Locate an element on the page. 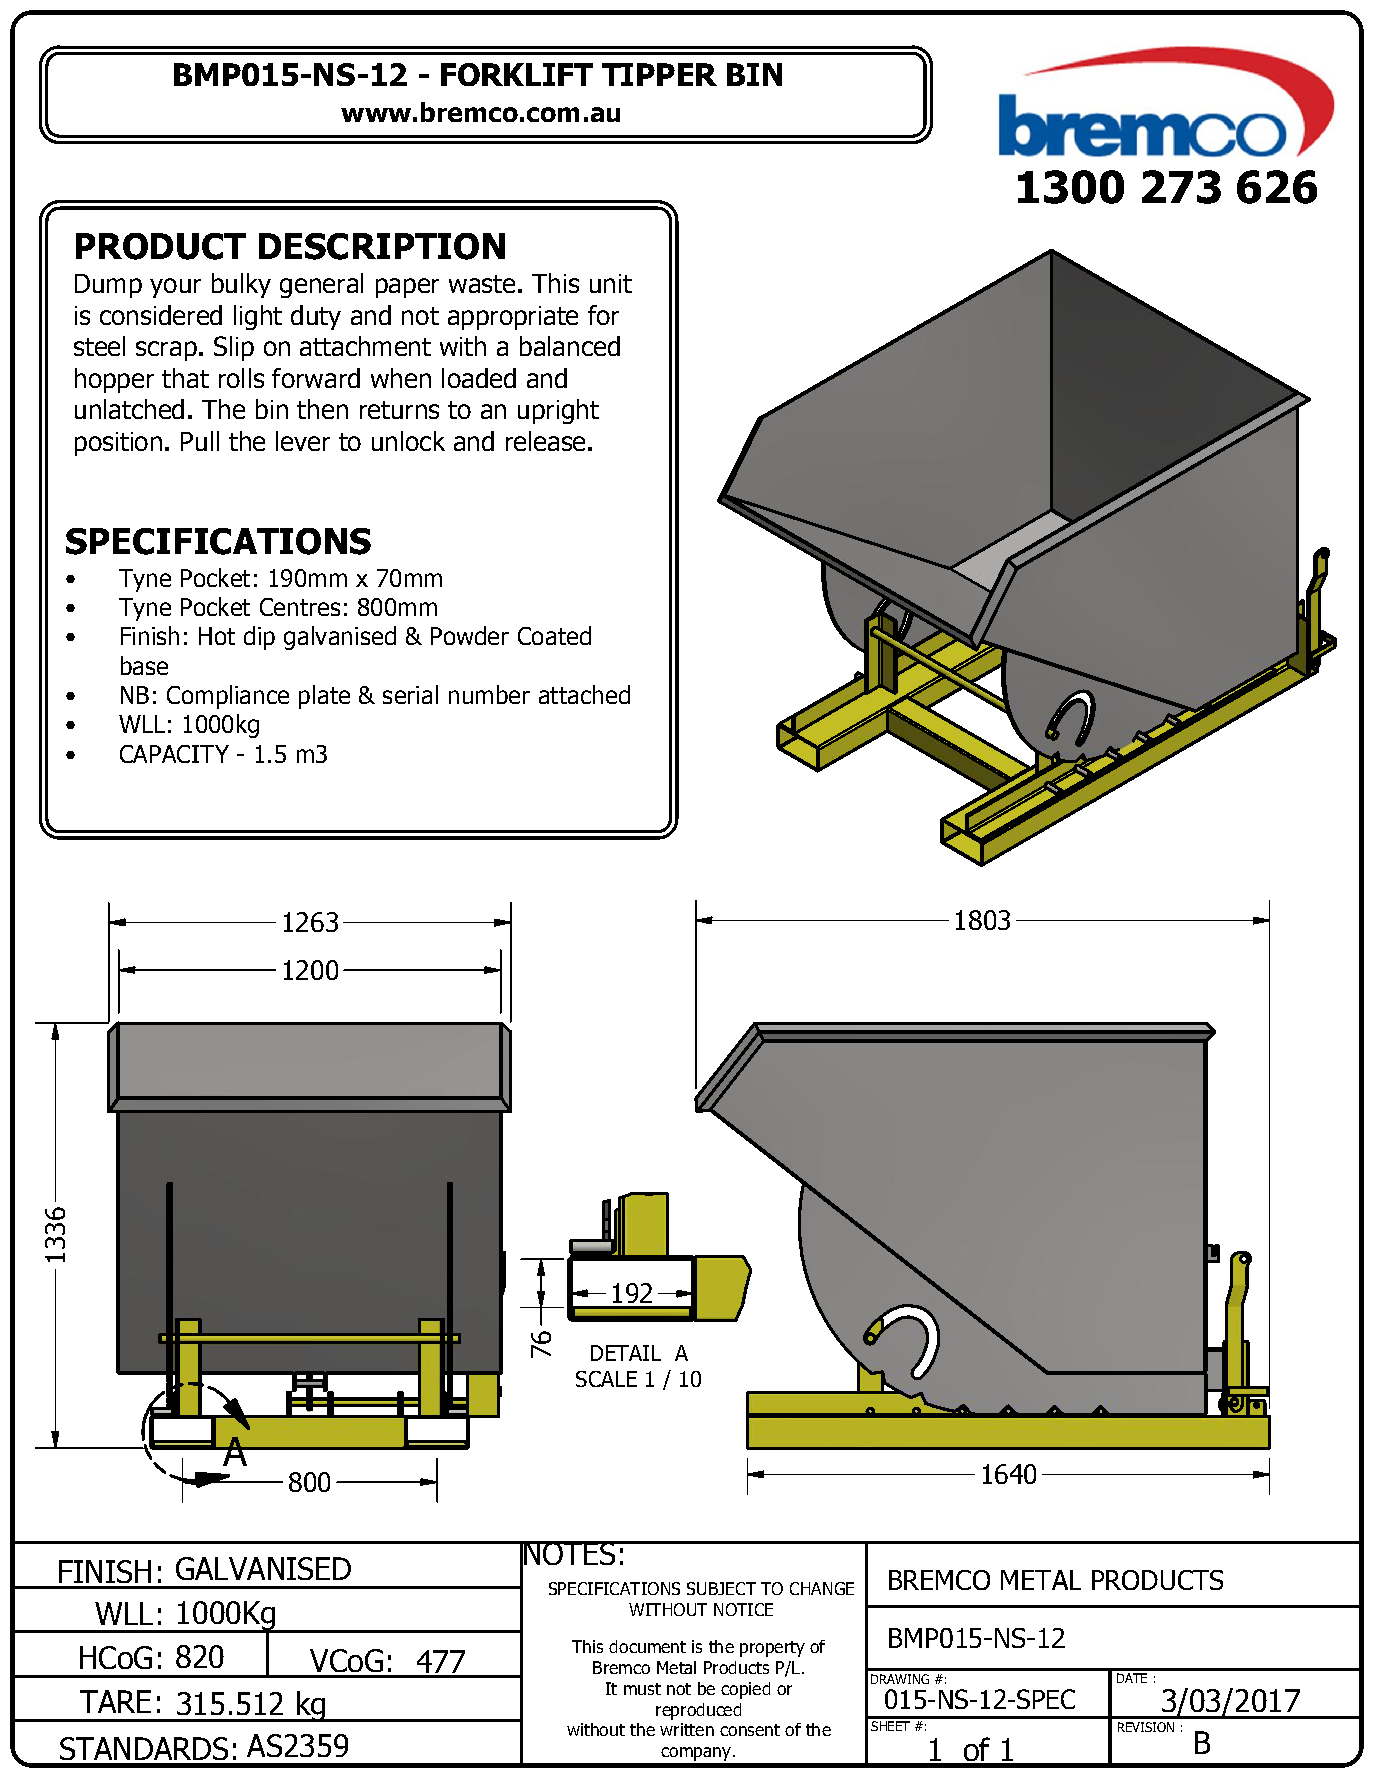 Image resolution: width=1374 pixels, height=1778 pixels. upright is located at coordinates (558, 411).
